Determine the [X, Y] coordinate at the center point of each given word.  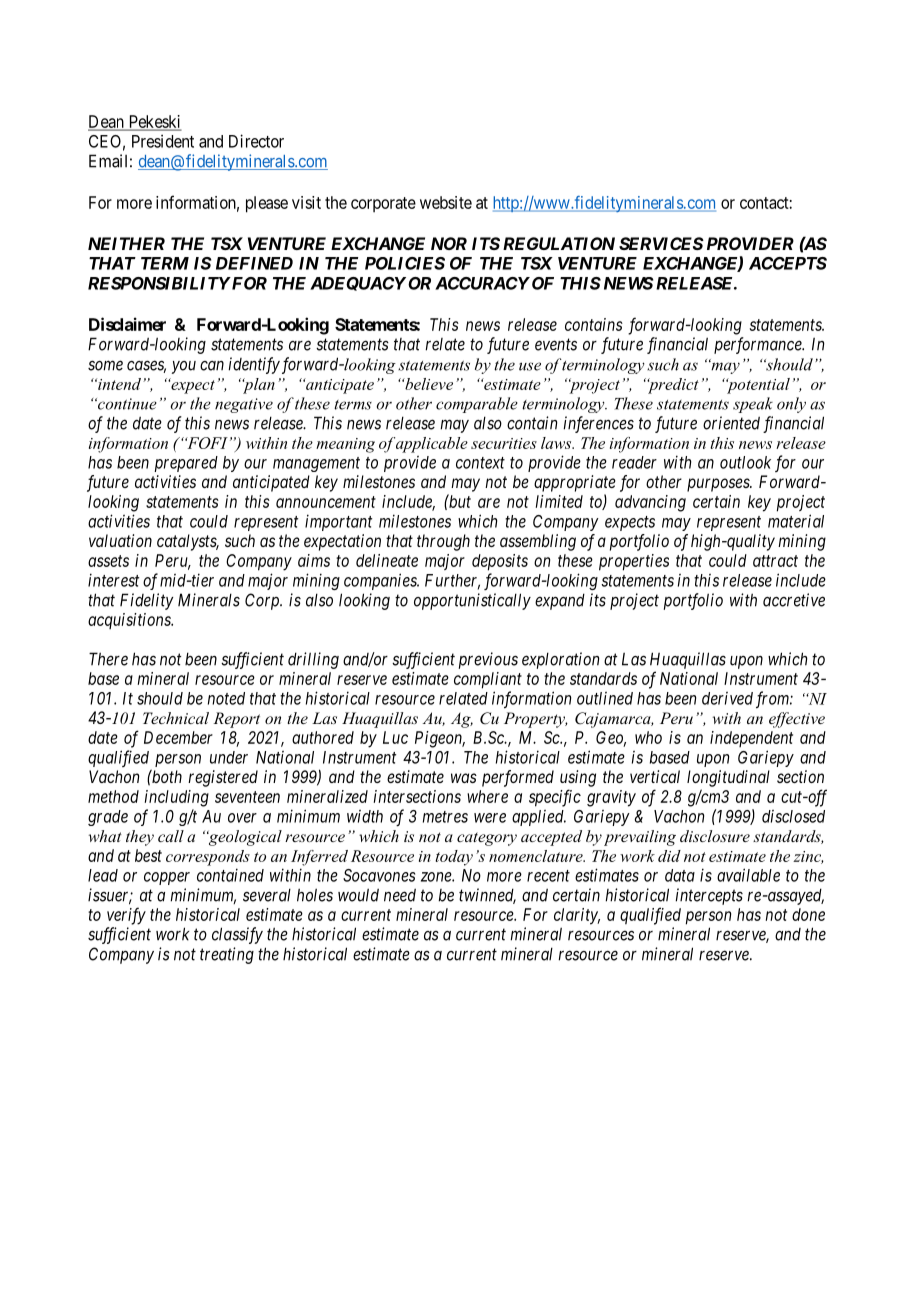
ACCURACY [482, 283]
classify [237, 935]
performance [759, 345]
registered [223, 778]
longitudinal [728, 778]
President [163, 141]
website [446, 202]
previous [488, 660]
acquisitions [130, 621]
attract [775, 561]
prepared [186, 464]
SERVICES [661, 243]
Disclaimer [127, 324]
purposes [719, 485]
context [480, 463]
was [464, 778]
